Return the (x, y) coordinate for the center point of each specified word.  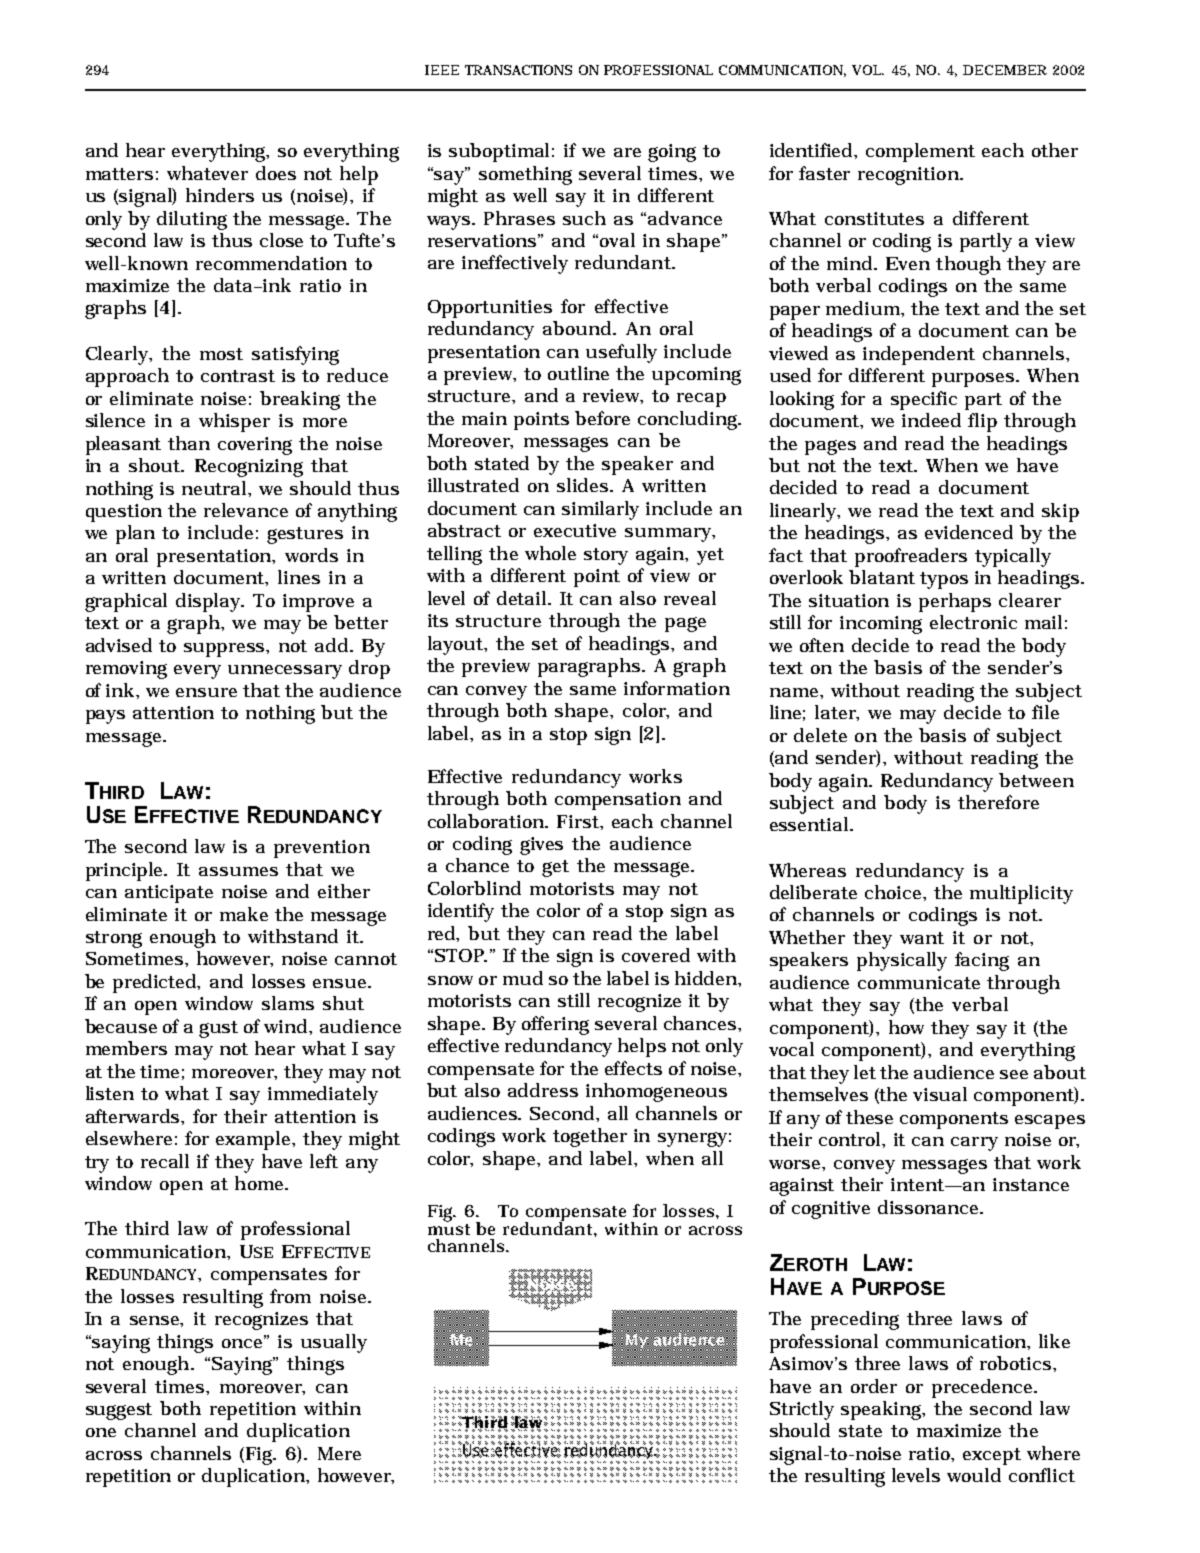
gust (218, 1029)
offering (555, 1025)
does (276, 173)
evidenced (969, 532)
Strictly (802, 1410)
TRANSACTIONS (518, 70)
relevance (246, 510)
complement (920, 152)
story (606, 556)
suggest (119, 1411)
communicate (919, 982)
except (992, 1456)
